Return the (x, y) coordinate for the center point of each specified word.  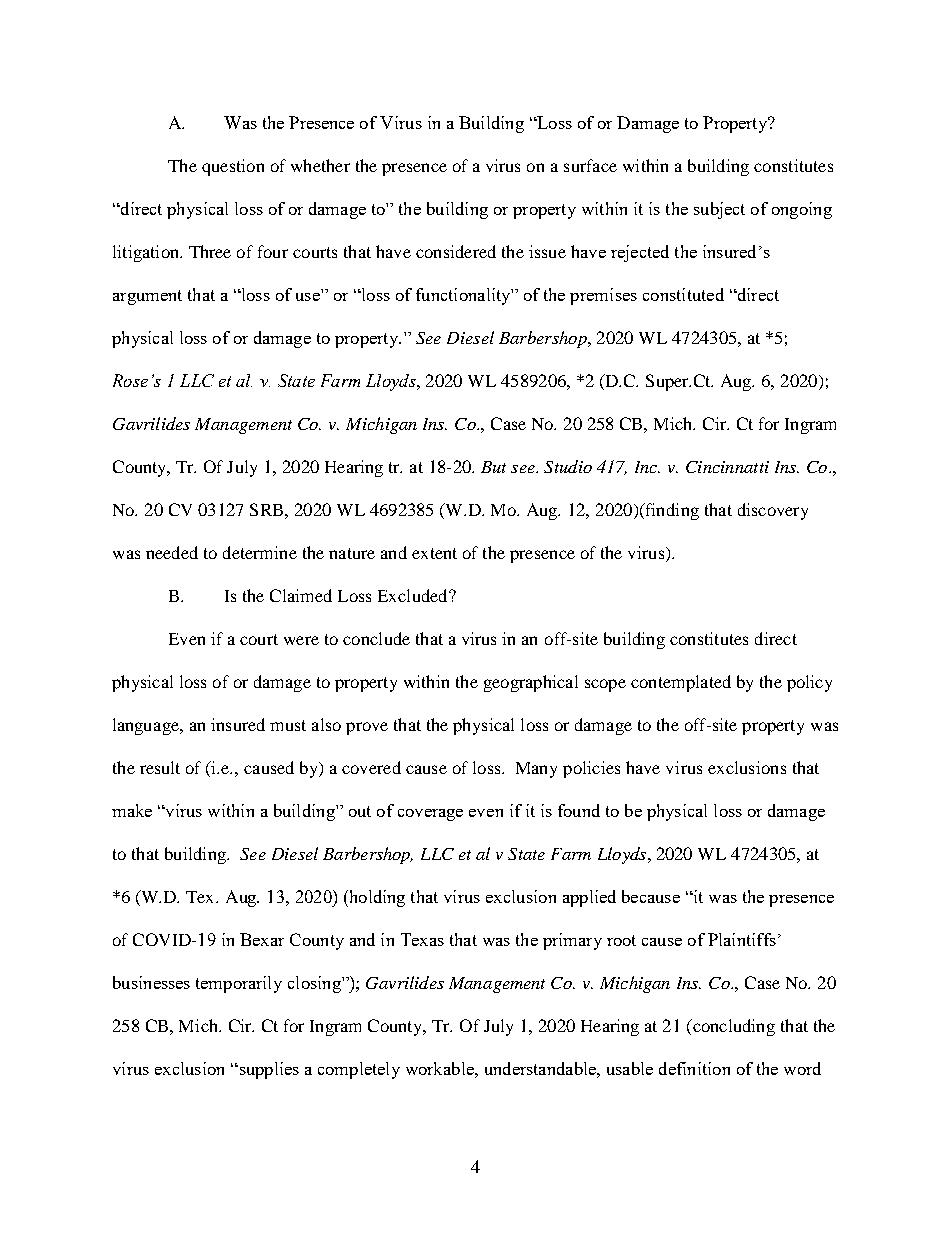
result (160, 767)
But (493, 467)
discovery (773, 511)
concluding (733, 1027)
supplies (268, 1070)
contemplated (681, 683)
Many (536, 770)
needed (172, 552)
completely (359, 1070)
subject (719, 210)
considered (456, 251)
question (233, 167)
